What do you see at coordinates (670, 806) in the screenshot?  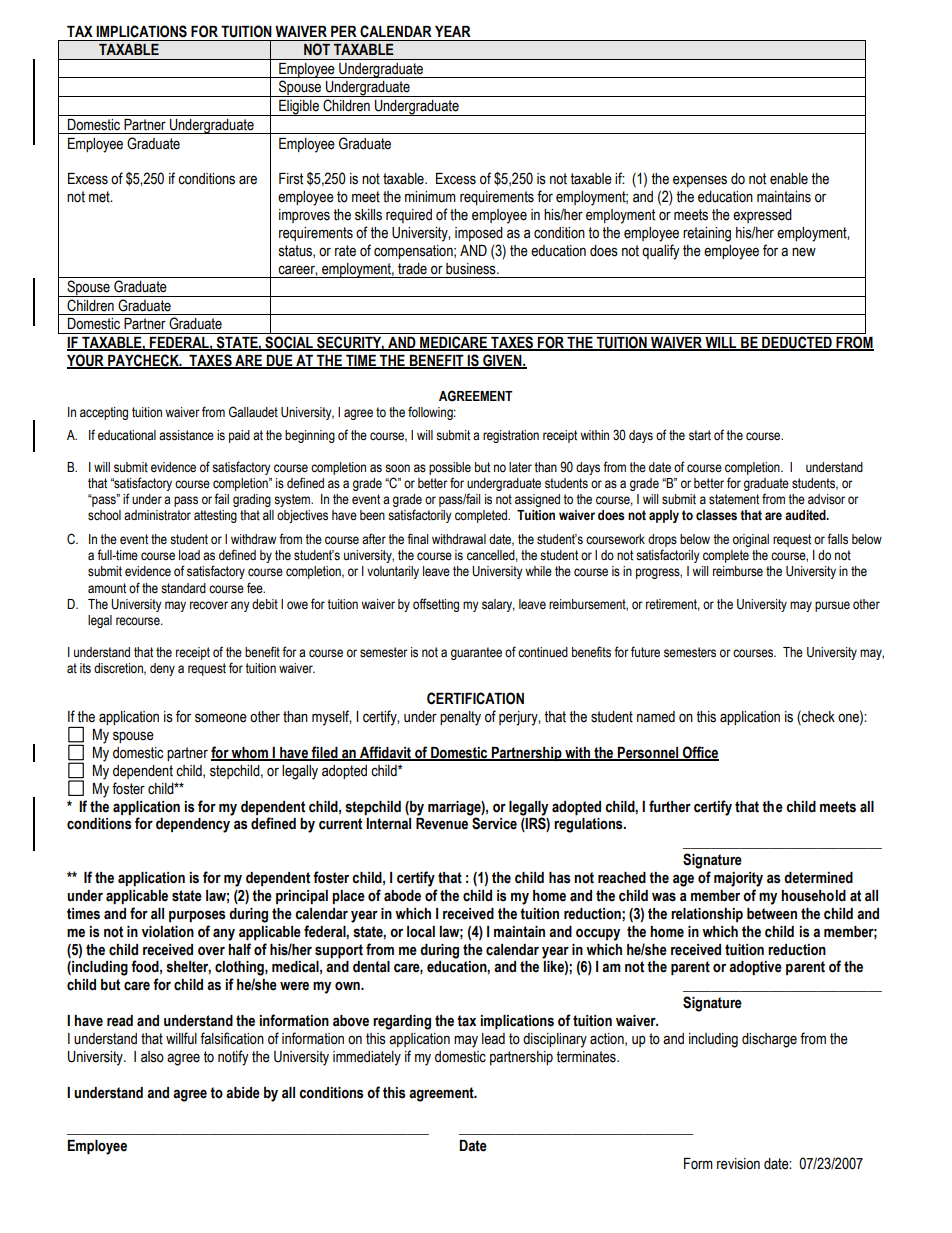 I see `further` at bounding box center [670, 806].
